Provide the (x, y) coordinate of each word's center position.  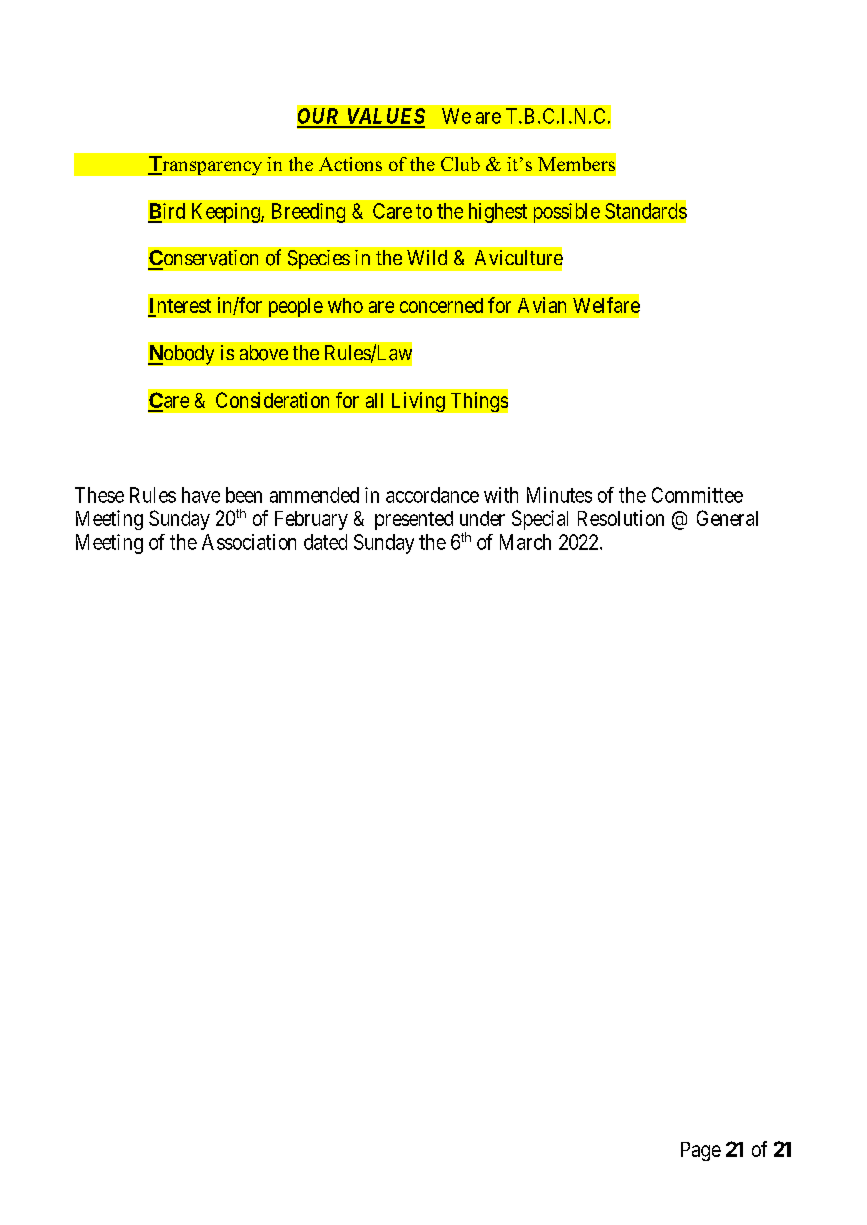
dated (325, 542)
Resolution (621, 518)
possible (567, 213)
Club (460, 164)
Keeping (227, 213)
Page (701, 1151)
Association (249, 542)
